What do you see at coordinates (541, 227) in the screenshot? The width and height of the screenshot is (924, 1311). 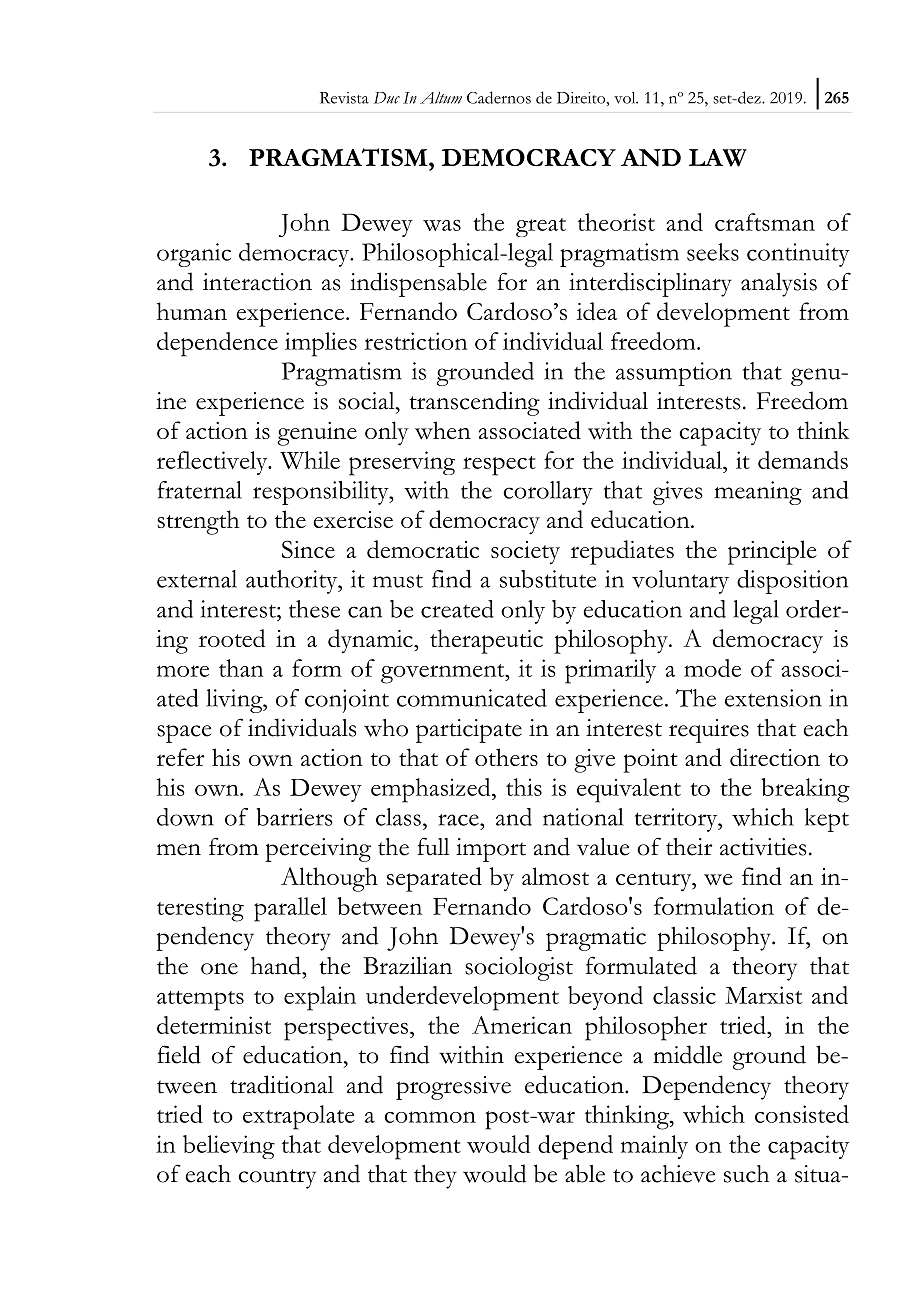 I see `great` at bounding box center [541, 227].
